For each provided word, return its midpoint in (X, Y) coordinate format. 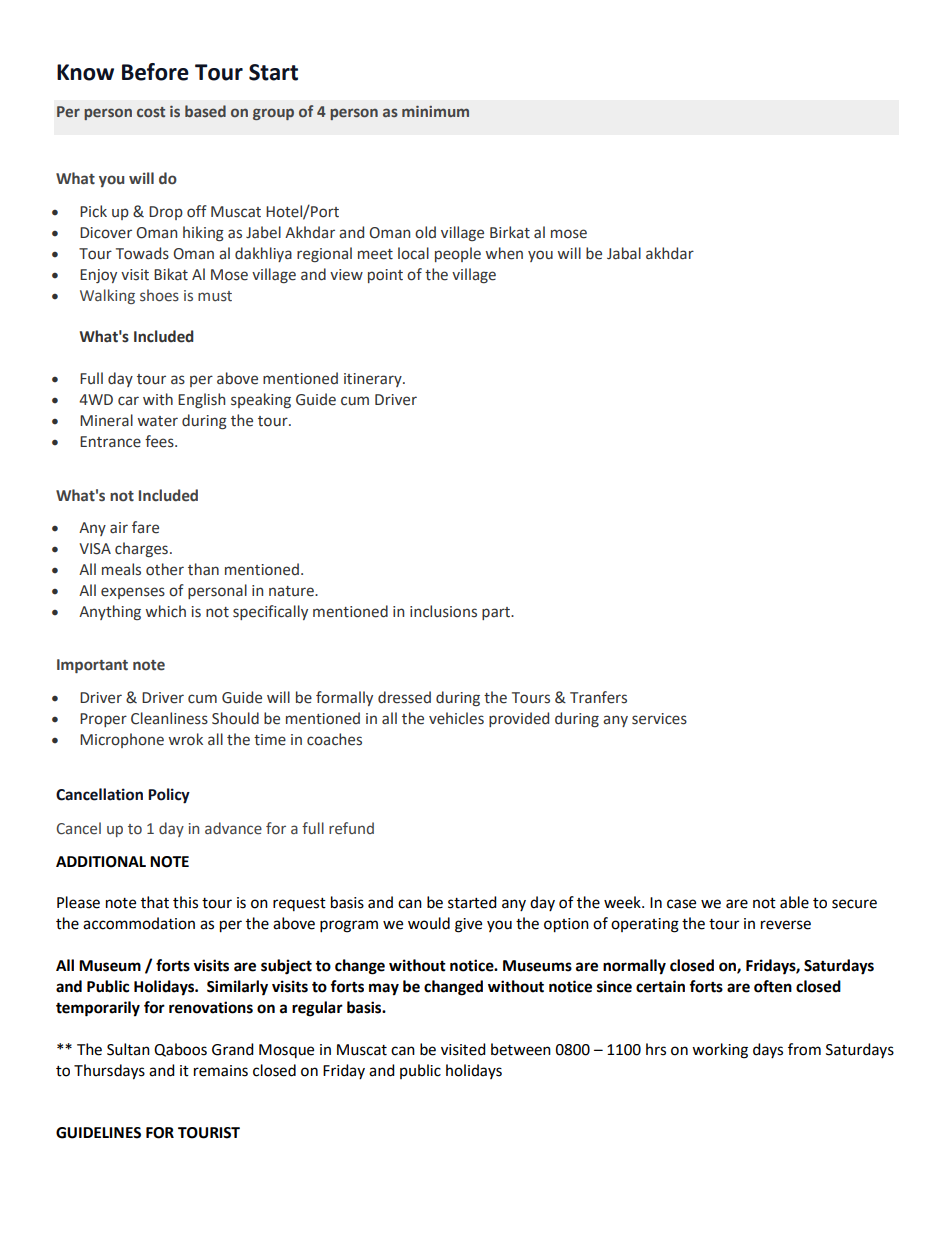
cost (151, 112)
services (659, 719)
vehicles (456, 718)
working (720, 1051)
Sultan (128, 1049)
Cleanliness (169, 718)
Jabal (624, 253)
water (157, 421)
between (521, 1049)
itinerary (374, 380)
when (504, 253)
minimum (435, 111)
